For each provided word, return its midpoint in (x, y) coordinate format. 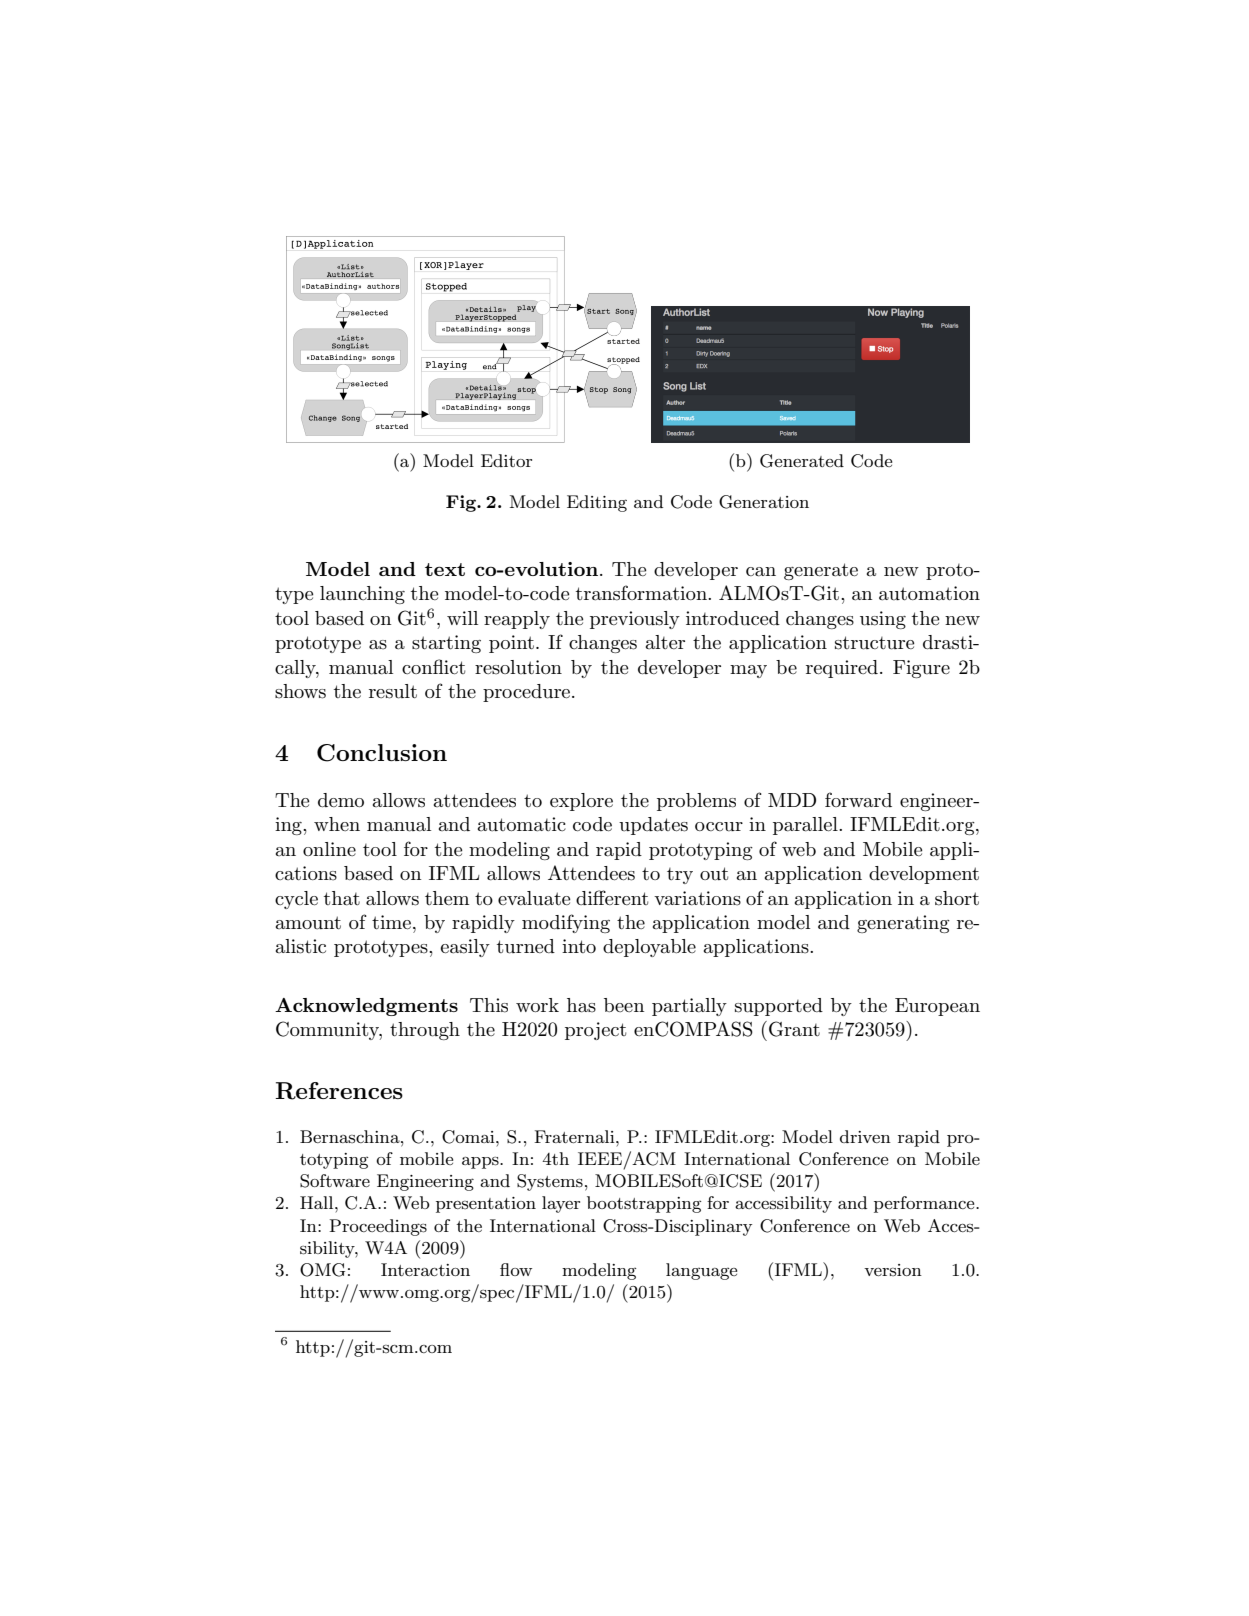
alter (665, 642)
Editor (506, 460)
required (842, 669)
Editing (597, 503)
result (393, 691)
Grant (794, 1029)
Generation (764, 502)
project (595, 1031)
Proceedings (378, 1227)
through (425, 1031)
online (329, 849)
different (612, 897)
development (924, 875)
